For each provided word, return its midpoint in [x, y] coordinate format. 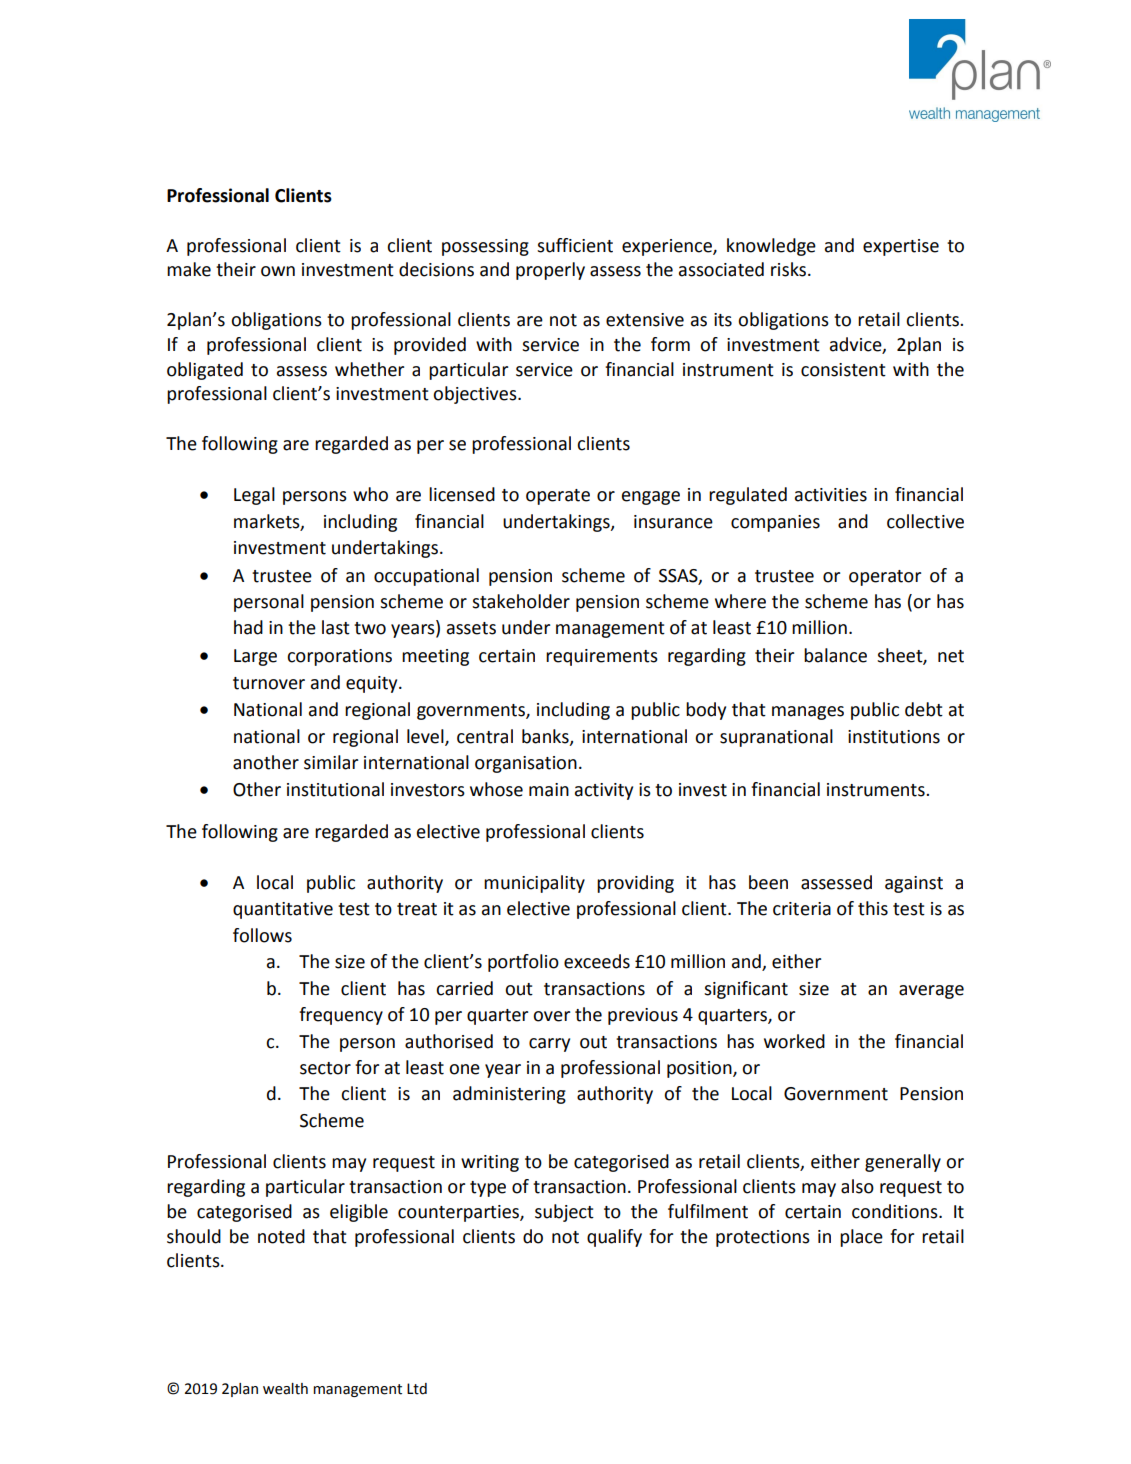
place [861, 1238]
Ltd [417, 1389]
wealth [285, 1389]
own [278, 271]
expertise [901, 247]
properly [550, 271]
